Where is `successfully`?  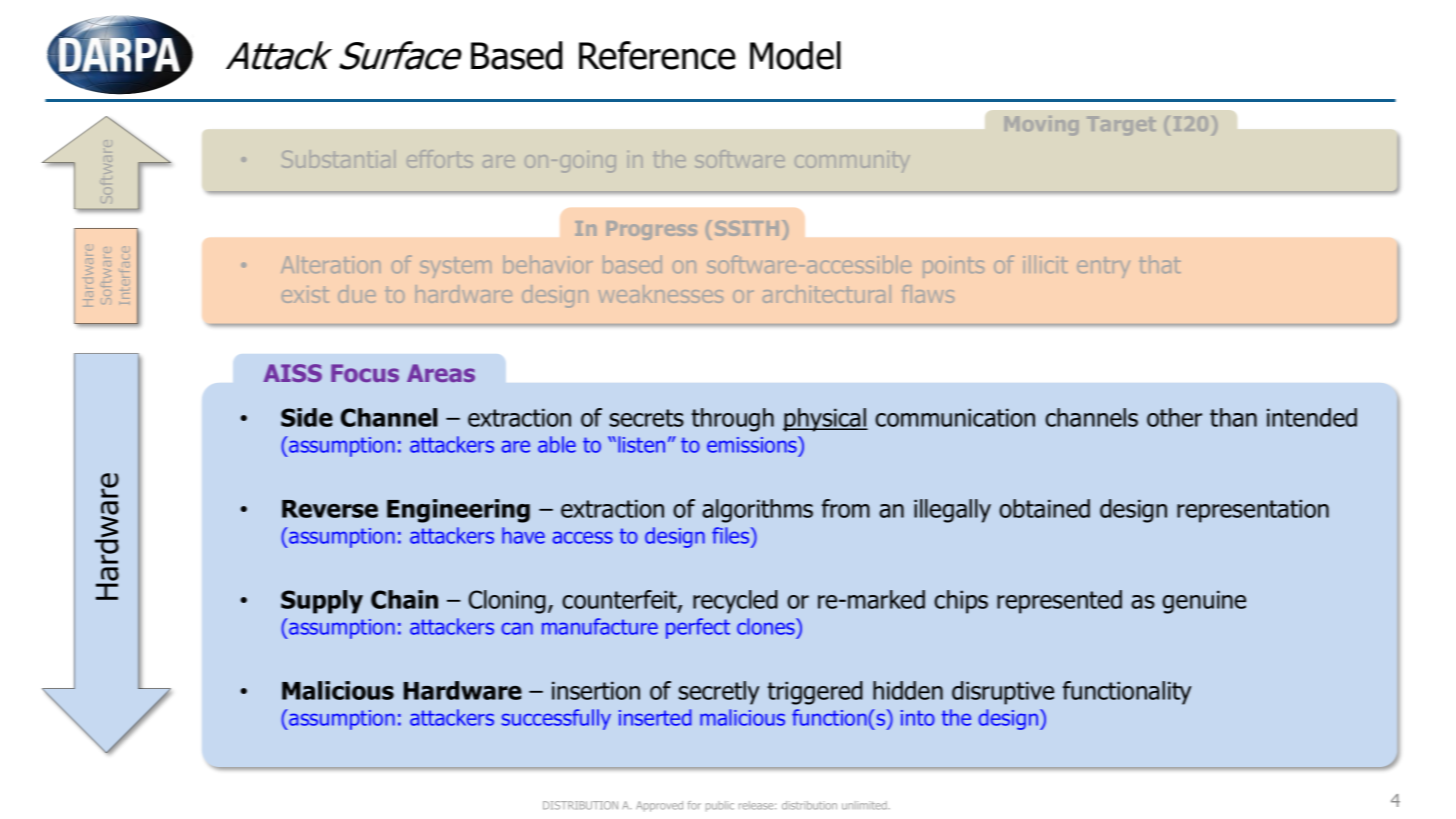
successfully is located at coordinates (556, 719).
